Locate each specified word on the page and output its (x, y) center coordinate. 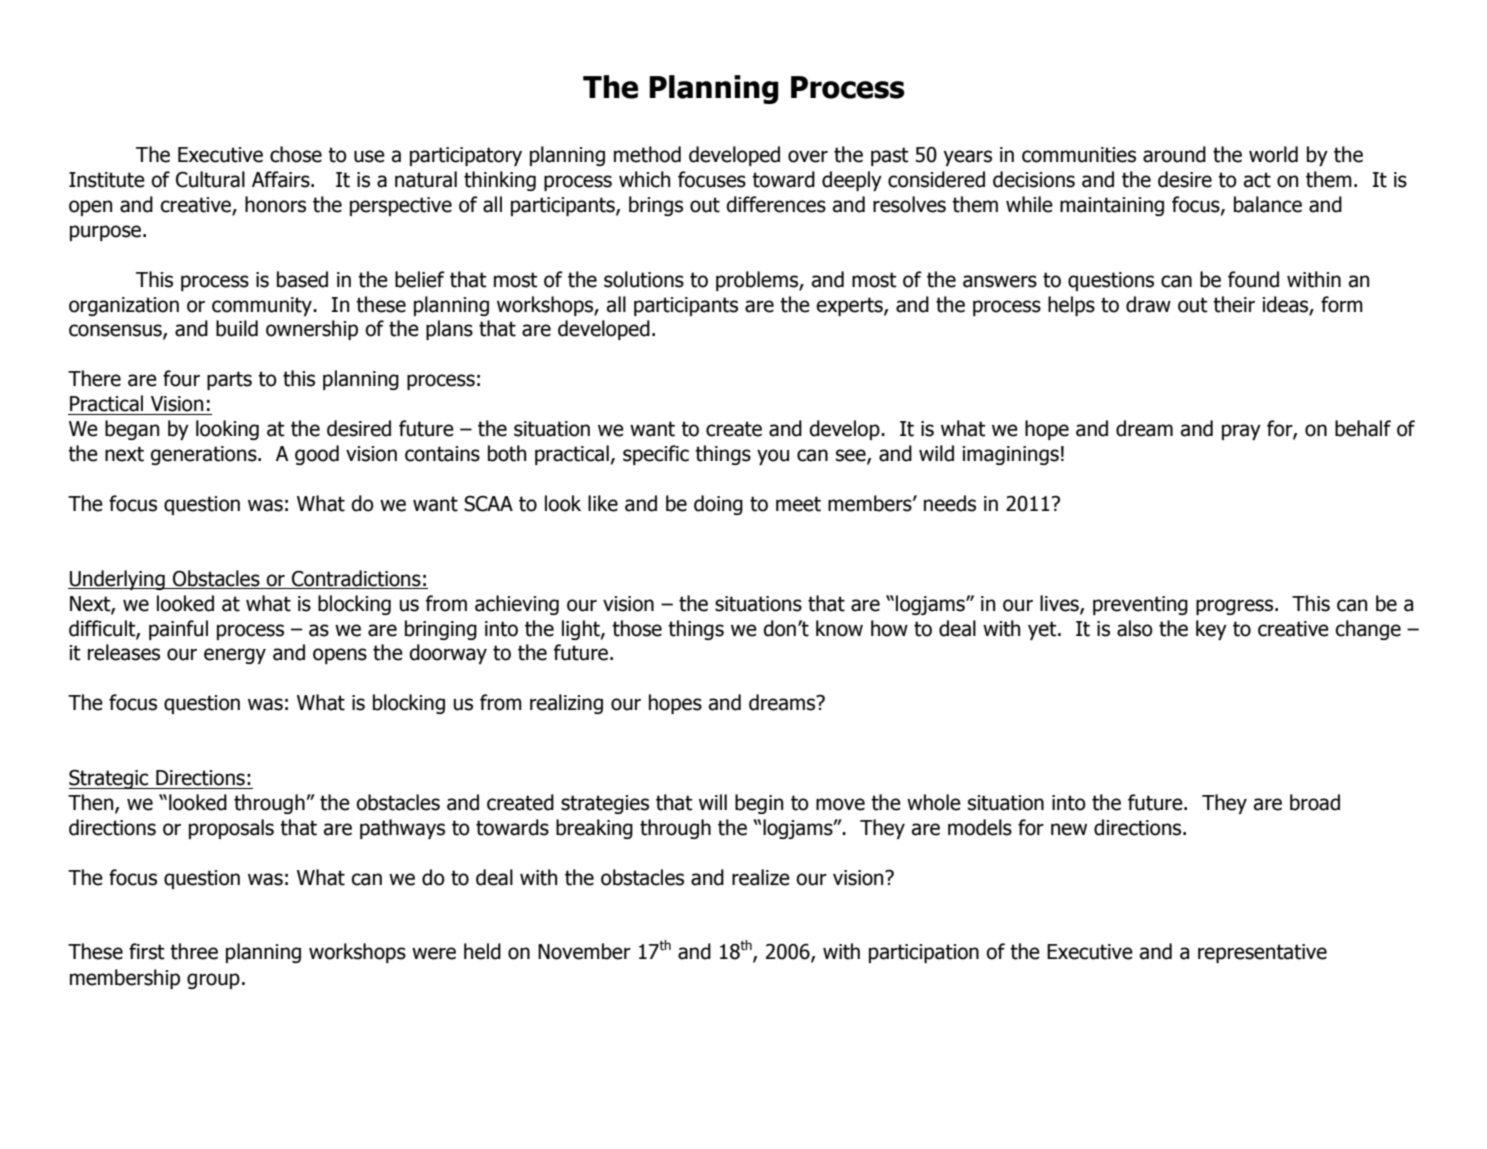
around (1174, 154)
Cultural (210, 179)
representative (1262, 953)
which (644, 179)
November (584, 951)
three (194, 951)
